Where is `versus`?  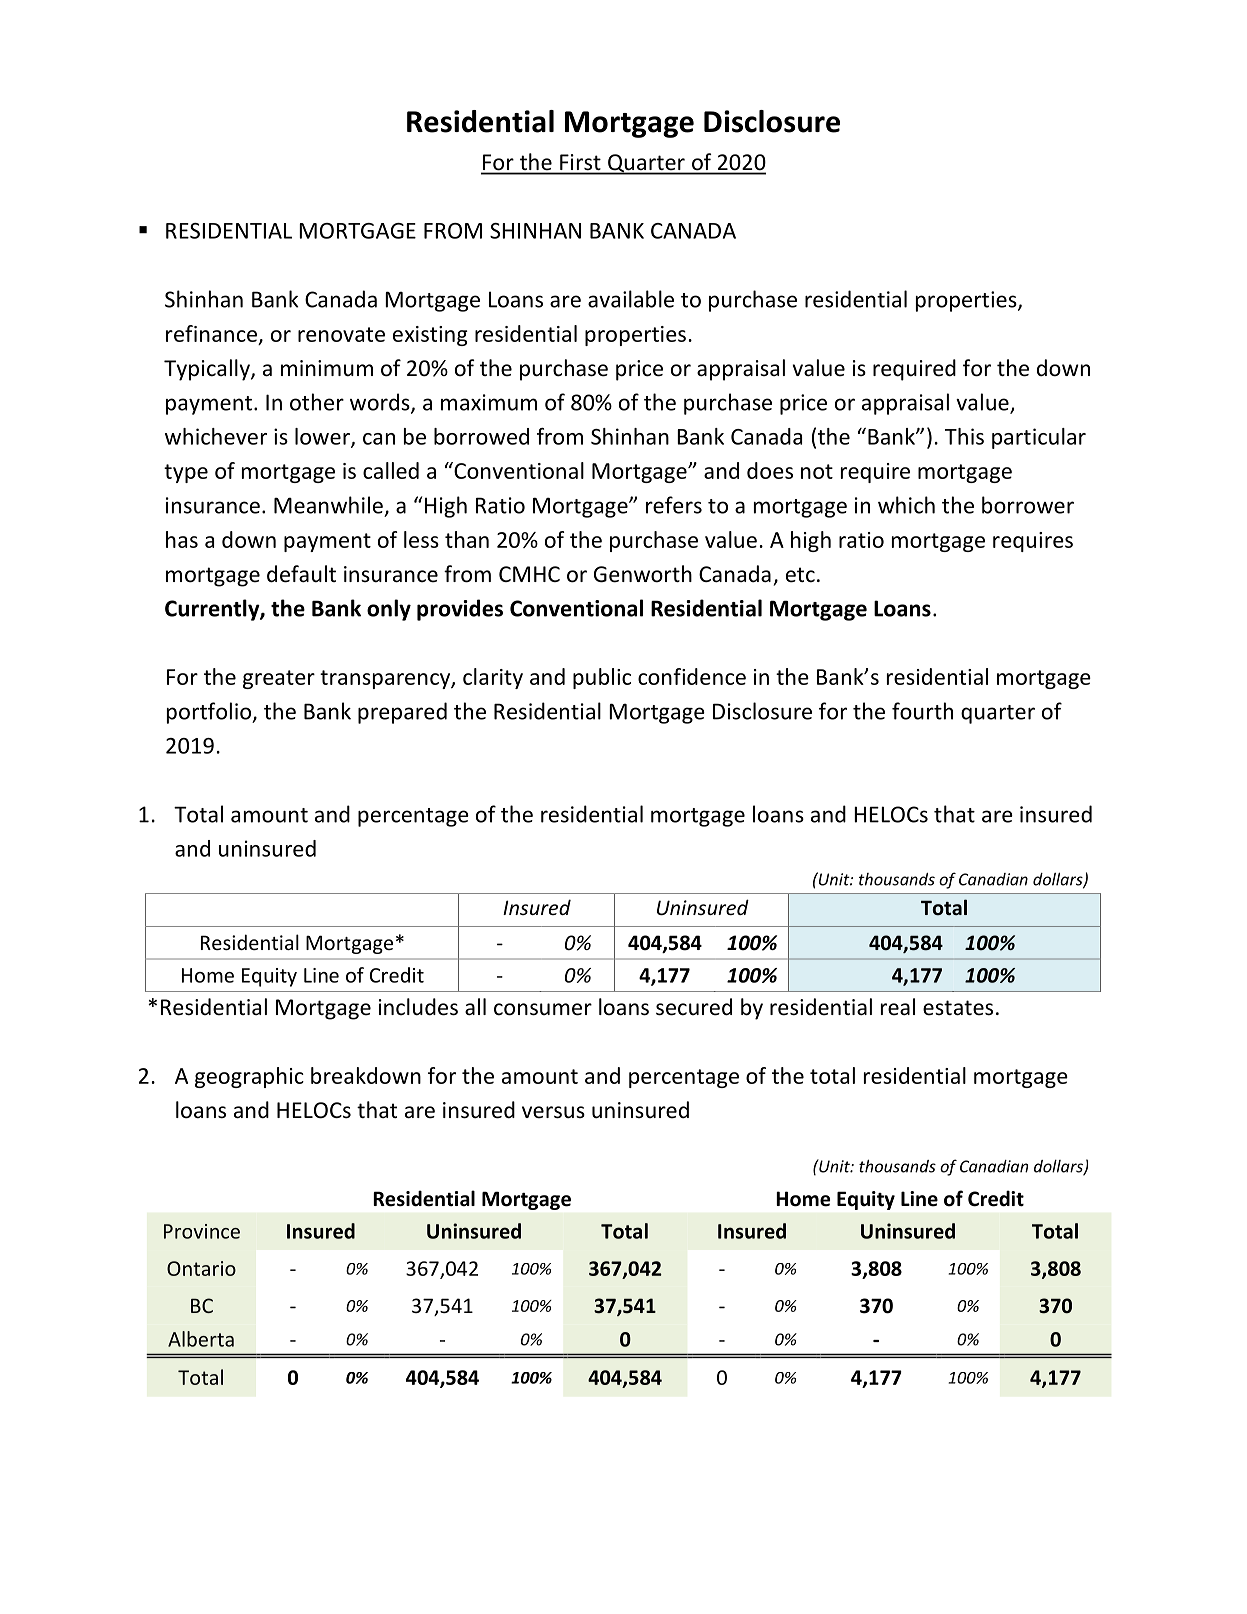 versus is located at coordinates (553, 1112).
